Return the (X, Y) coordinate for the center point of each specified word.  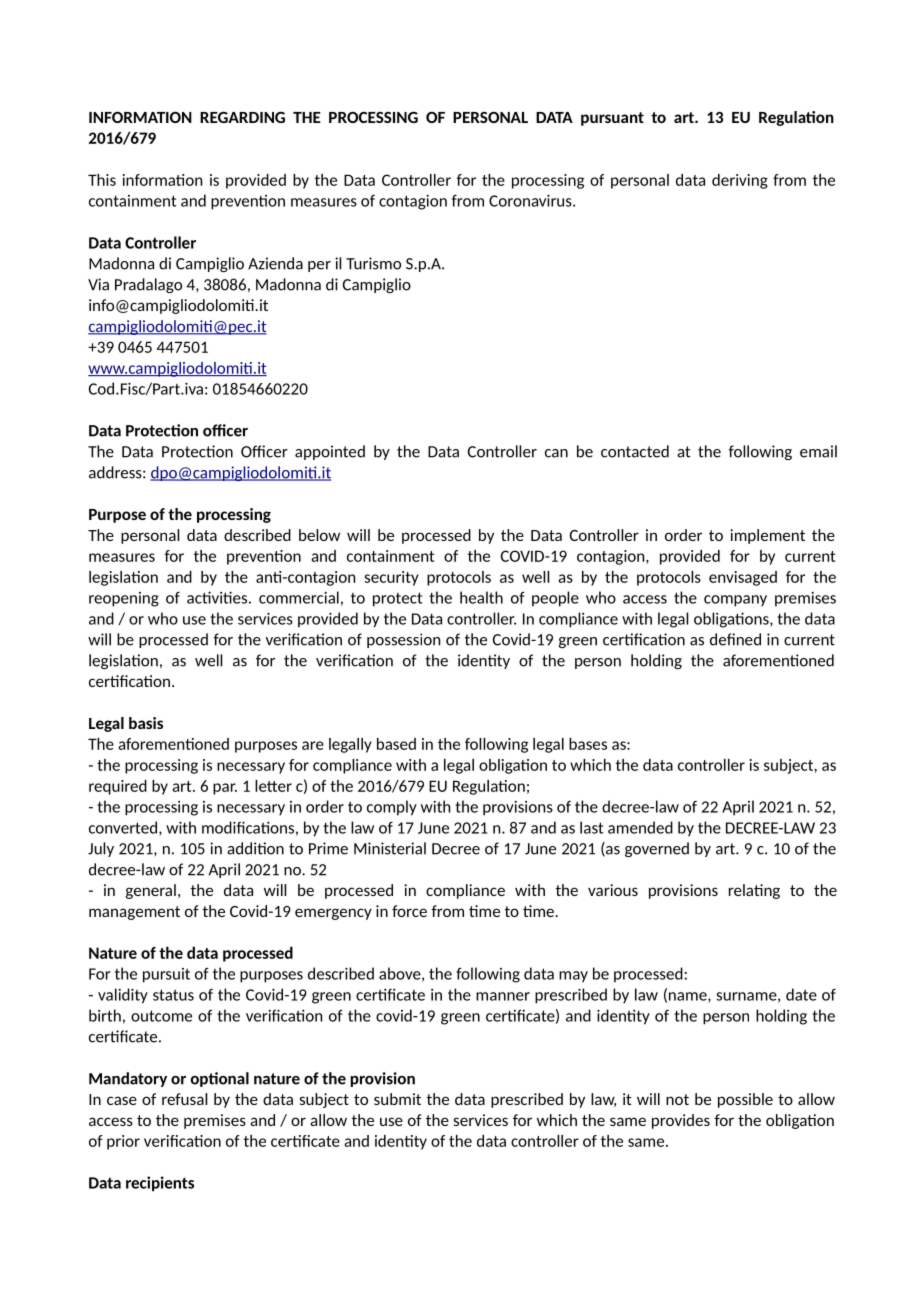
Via (98, 284)
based (396, 744)
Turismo (373, 263)
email (818, 451)
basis (146, 723)
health (481, 597)
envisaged (743, 578)
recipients (160, 1183)
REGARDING (242, 117)
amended (640, 827)
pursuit (166, 975)
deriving (740, 181)
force (409, 911)
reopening (124, 599)
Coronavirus (531, 200)
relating (754, 891)
